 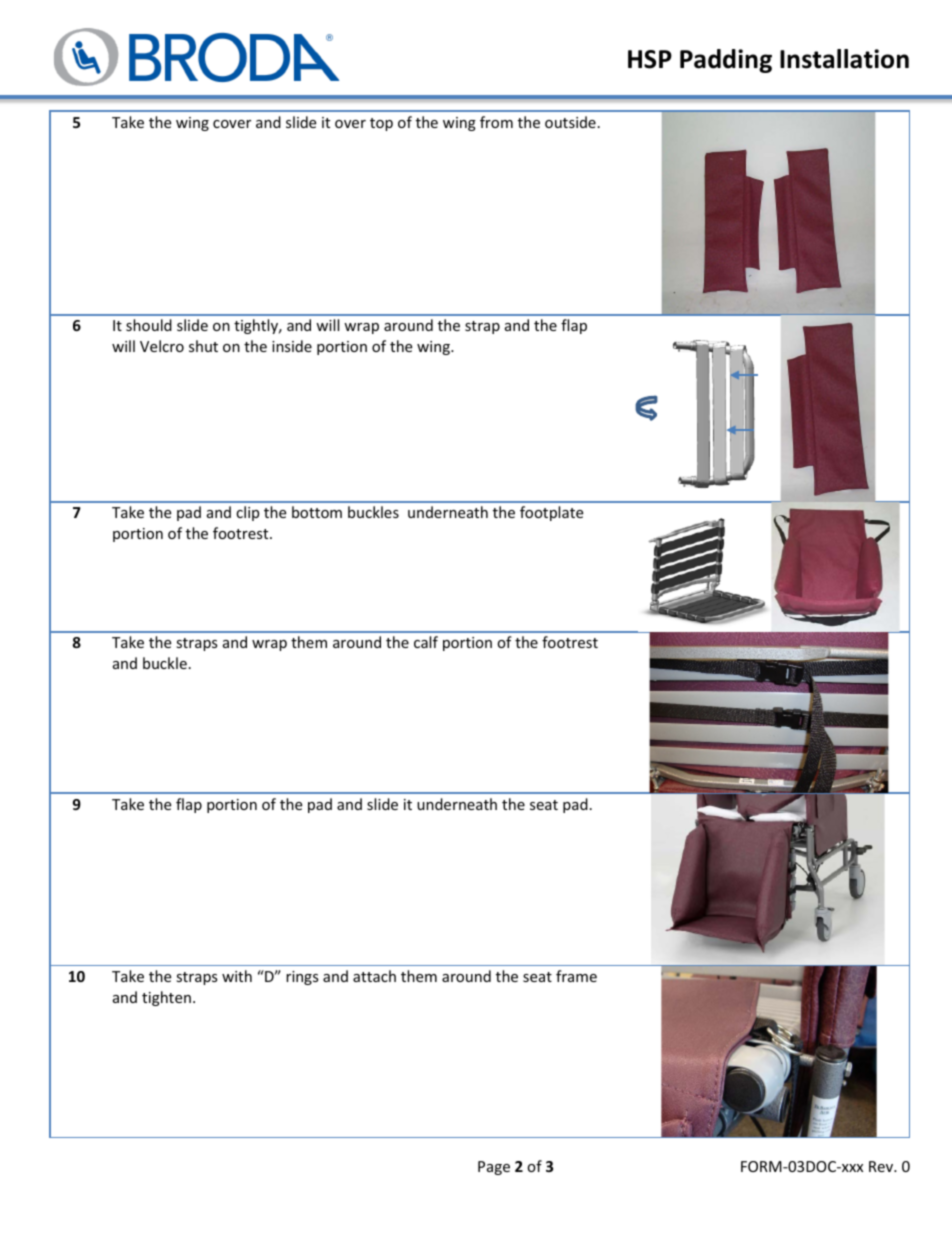 I want to click on from, so click(x=496, y=122).
